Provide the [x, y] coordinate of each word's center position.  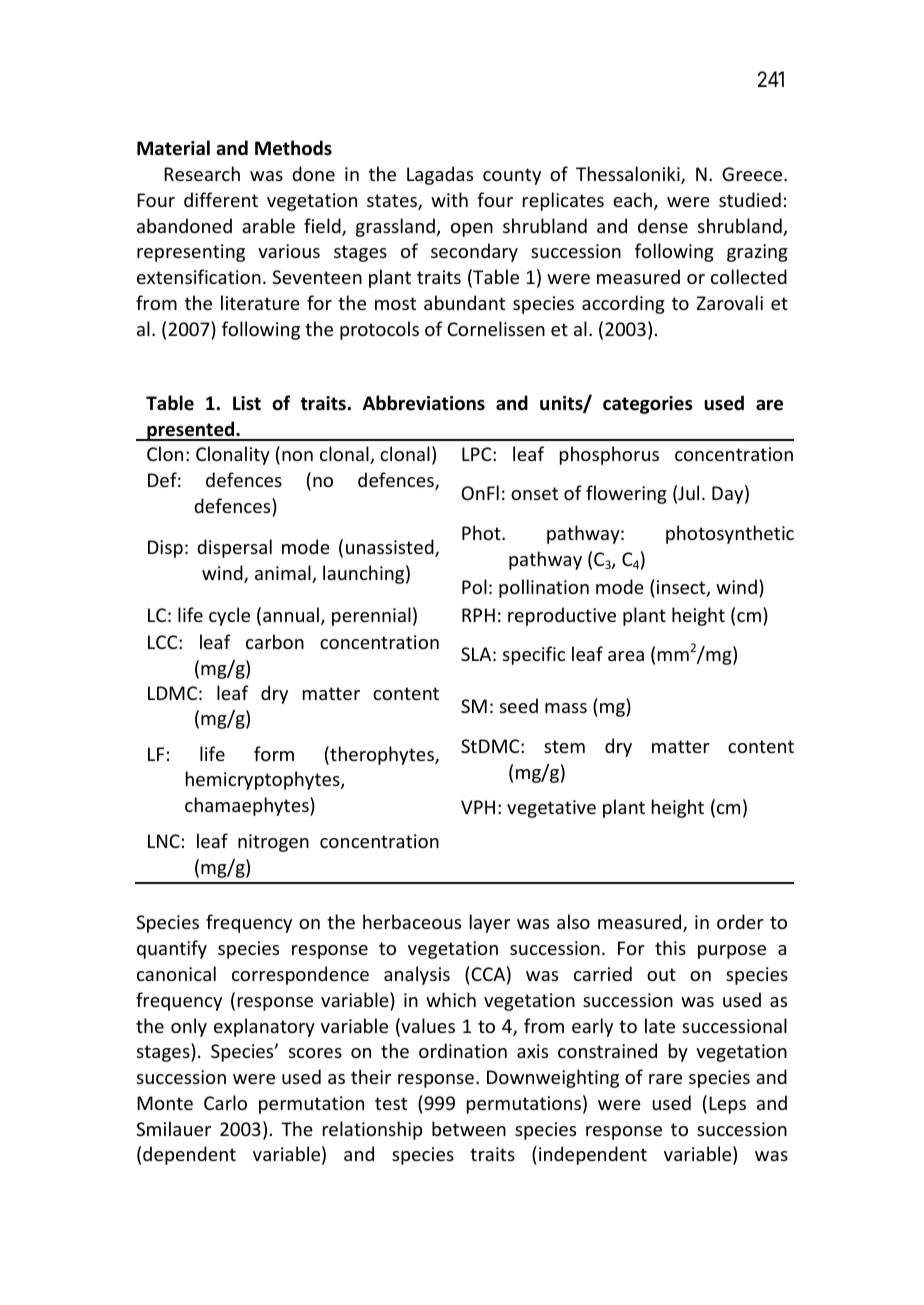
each [632, 199]
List [247, 403]
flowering [626, 494]
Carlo [225, 1102]
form [274, 753]
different [221, 199]
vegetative [551, 809]
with [449, 199]
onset [534, 493]
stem [564, 746]
